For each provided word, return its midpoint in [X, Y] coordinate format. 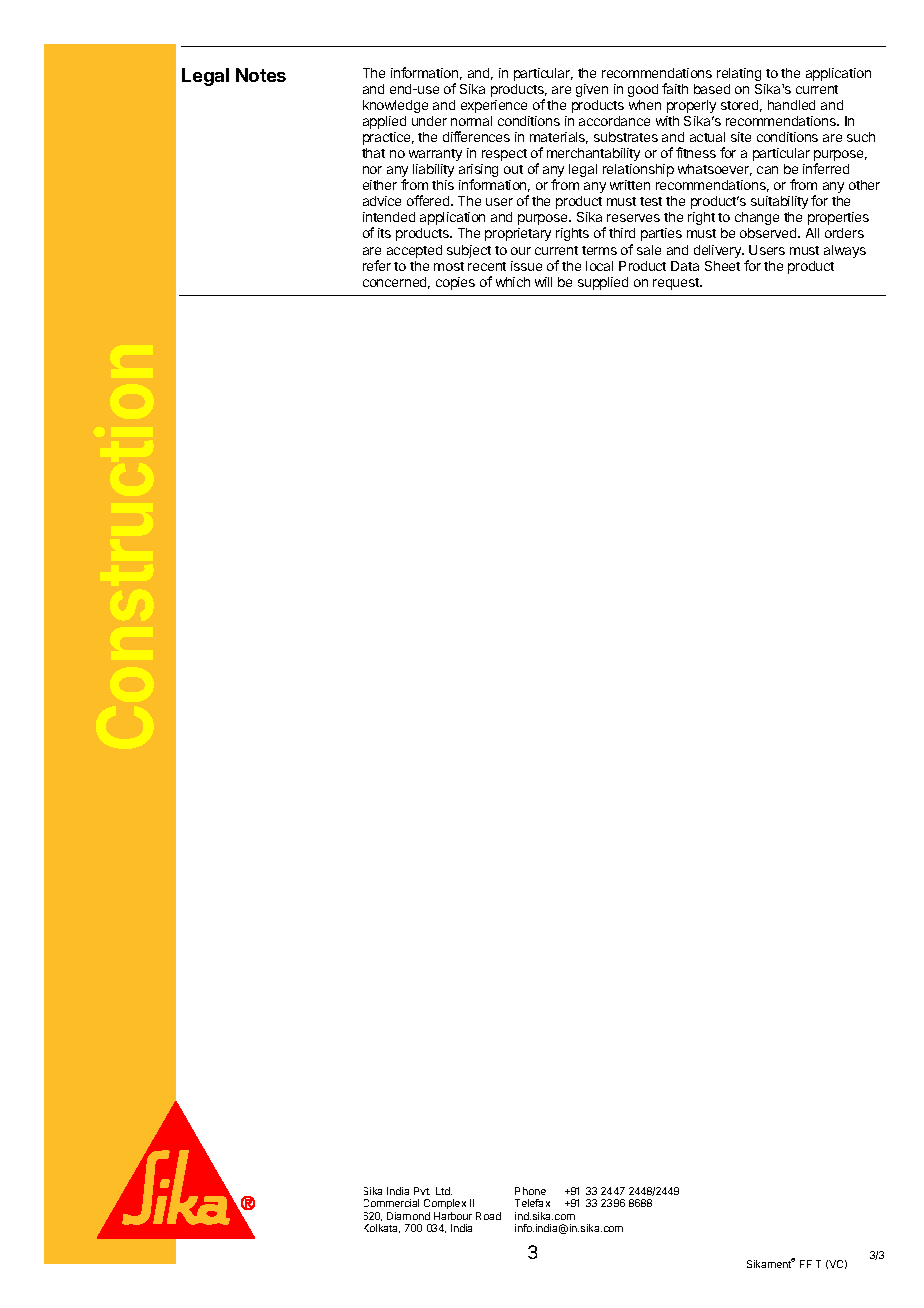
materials [559, 138]
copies [455, 283]
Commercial [391, 1203]
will [543, 282]
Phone [530, 1191]
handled [791, 105]
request [677, 284]
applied [384, 122]
